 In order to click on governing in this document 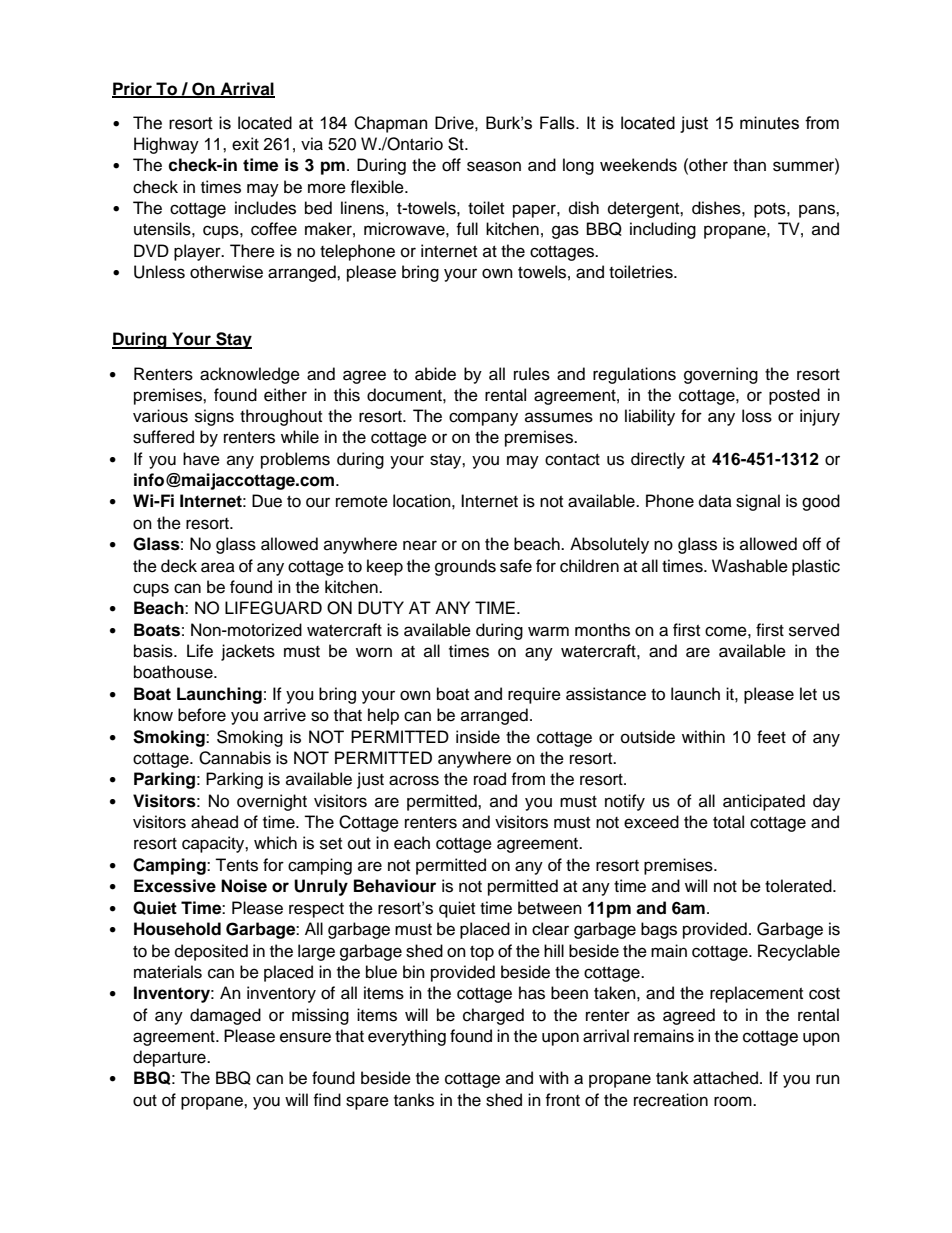, I will do `click(721, 375)`.
